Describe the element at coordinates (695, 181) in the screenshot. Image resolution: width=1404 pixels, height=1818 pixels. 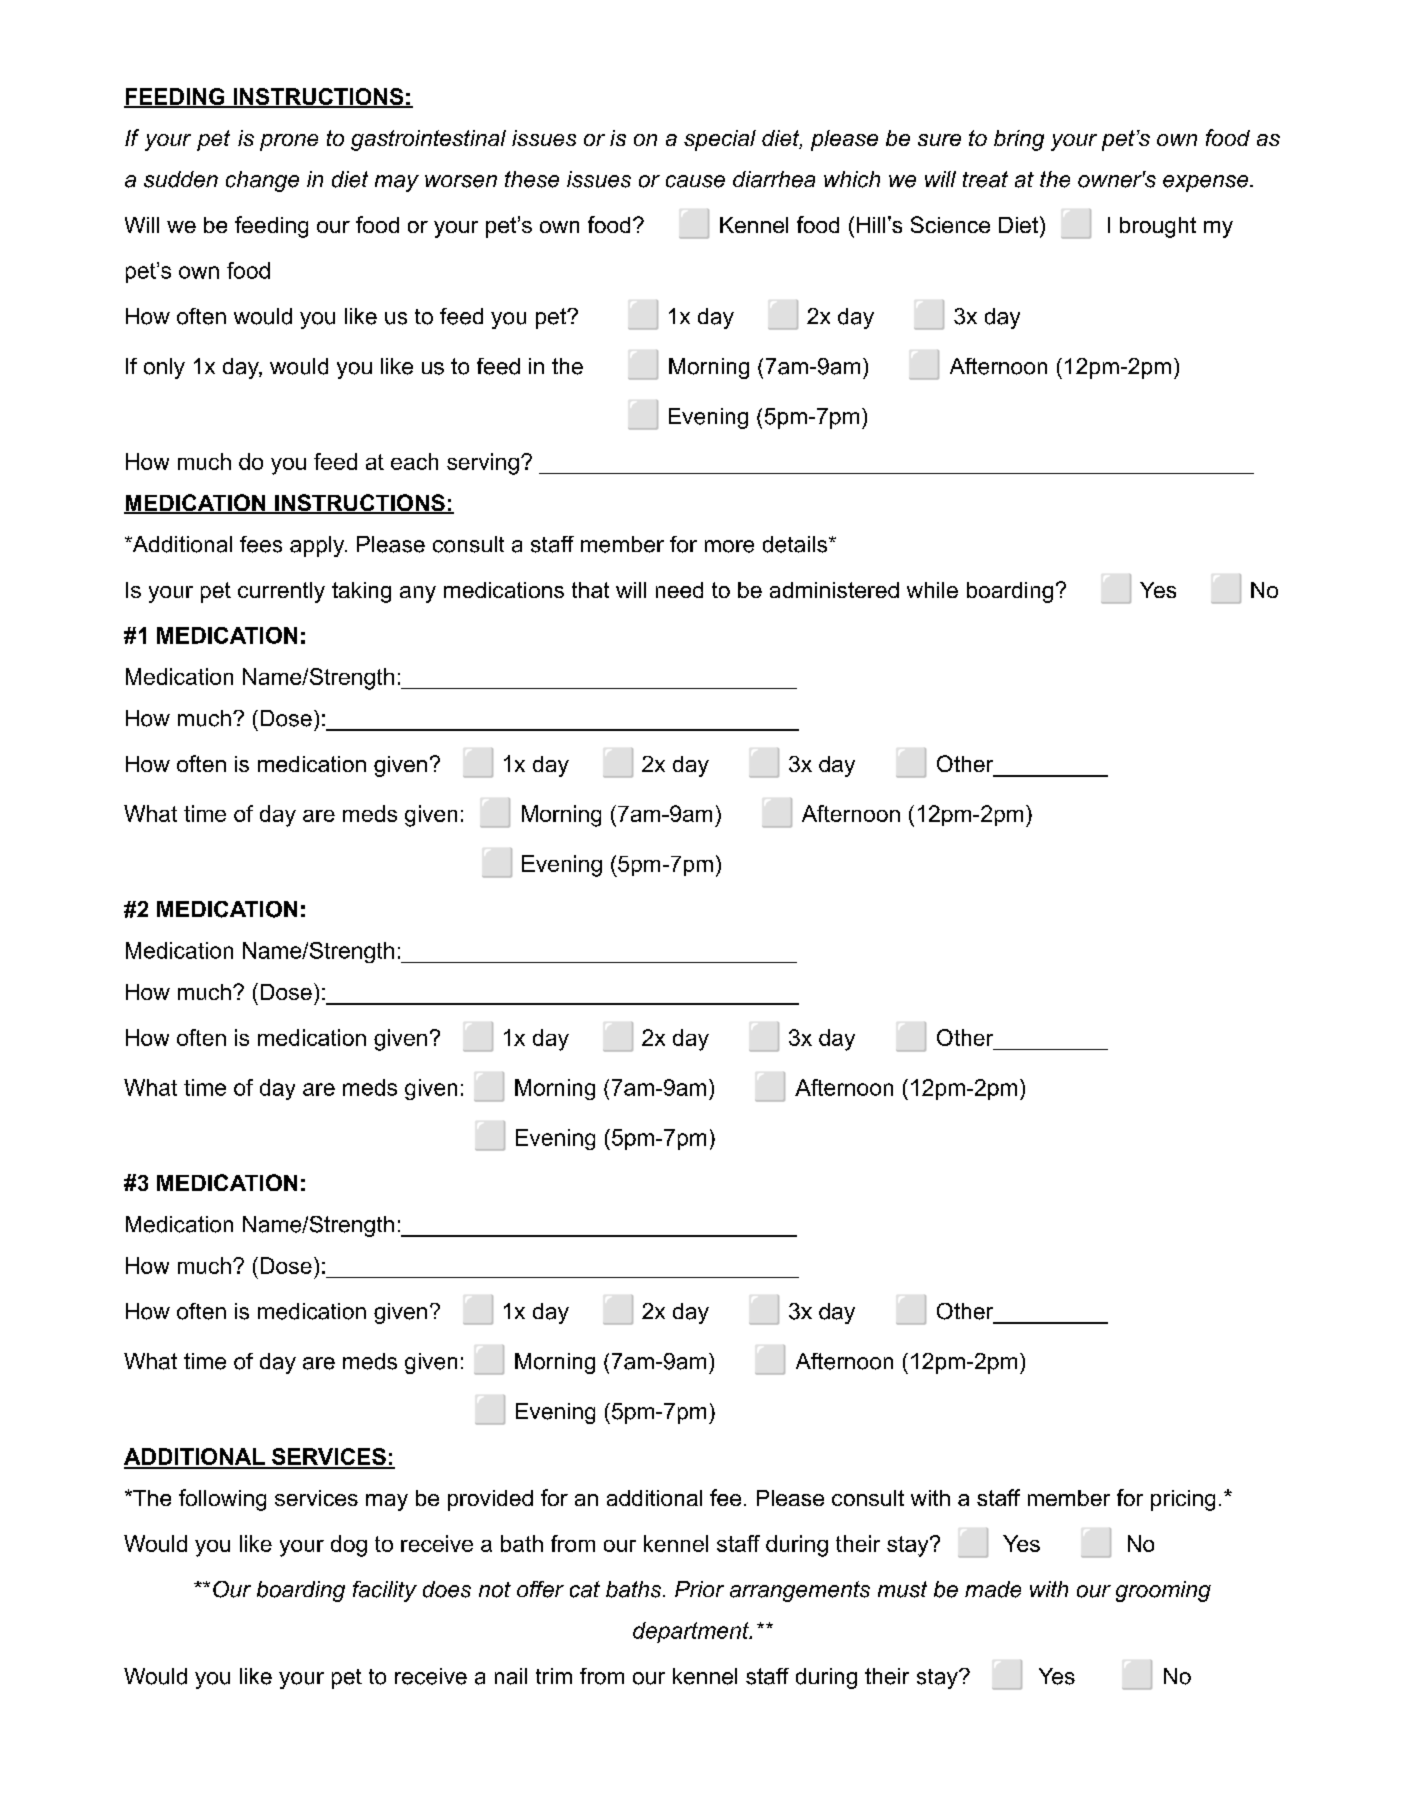
I see `cause` at that location.
